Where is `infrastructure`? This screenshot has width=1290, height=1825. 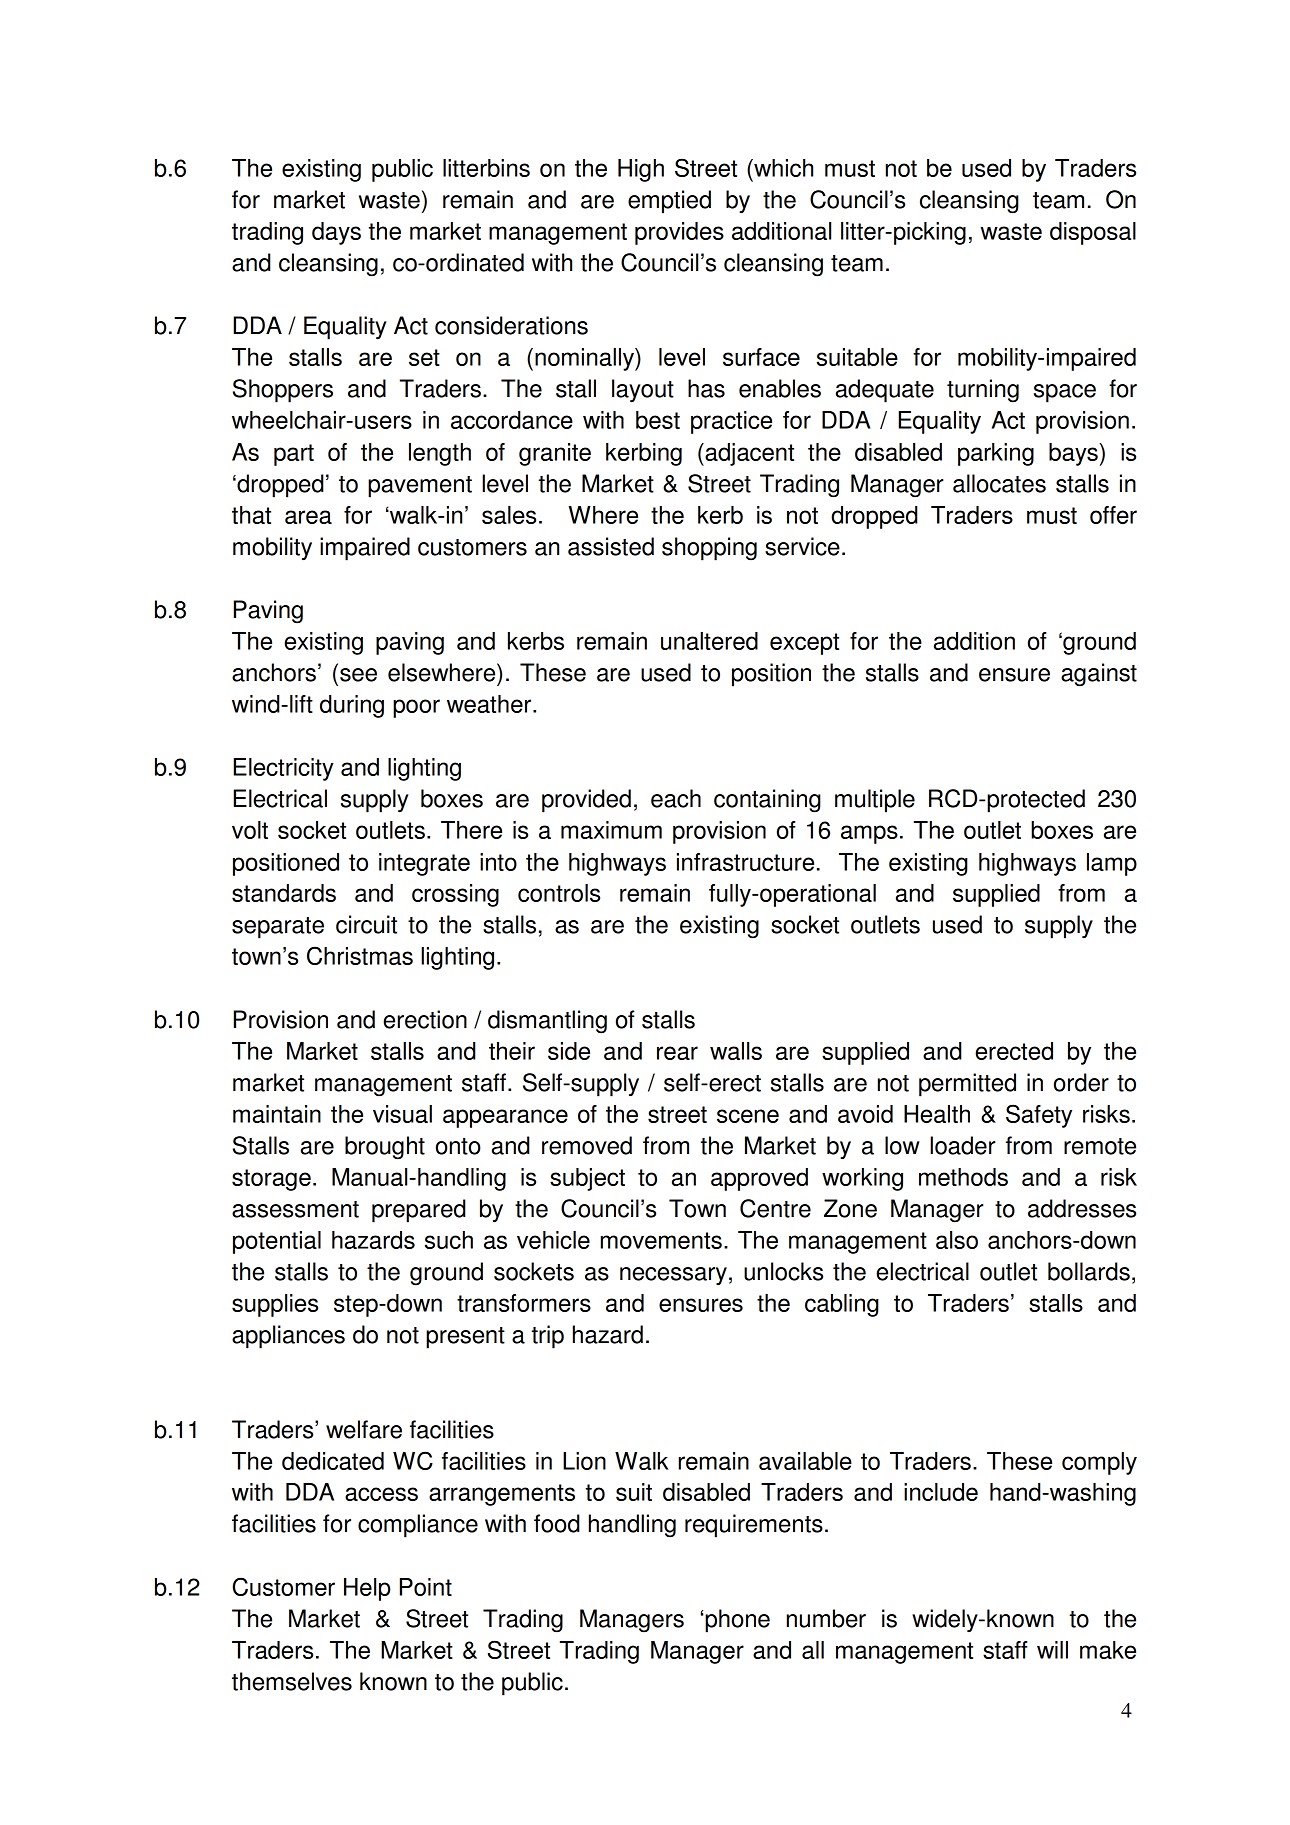 infrastructure is located at coordinates (745, 862).
